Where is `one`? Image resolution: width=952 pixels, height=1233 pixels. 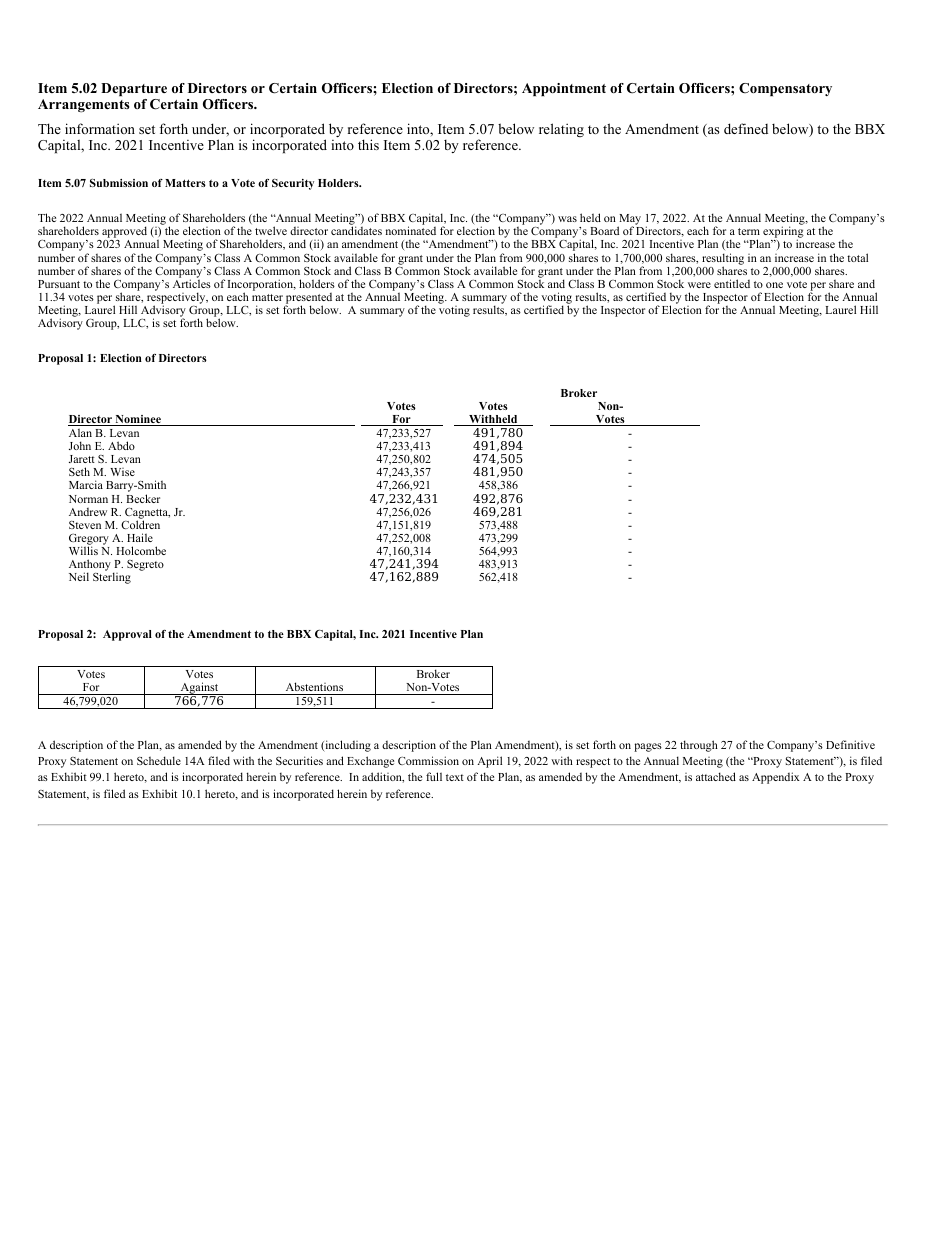 one is located at coordinates (774, 285).
